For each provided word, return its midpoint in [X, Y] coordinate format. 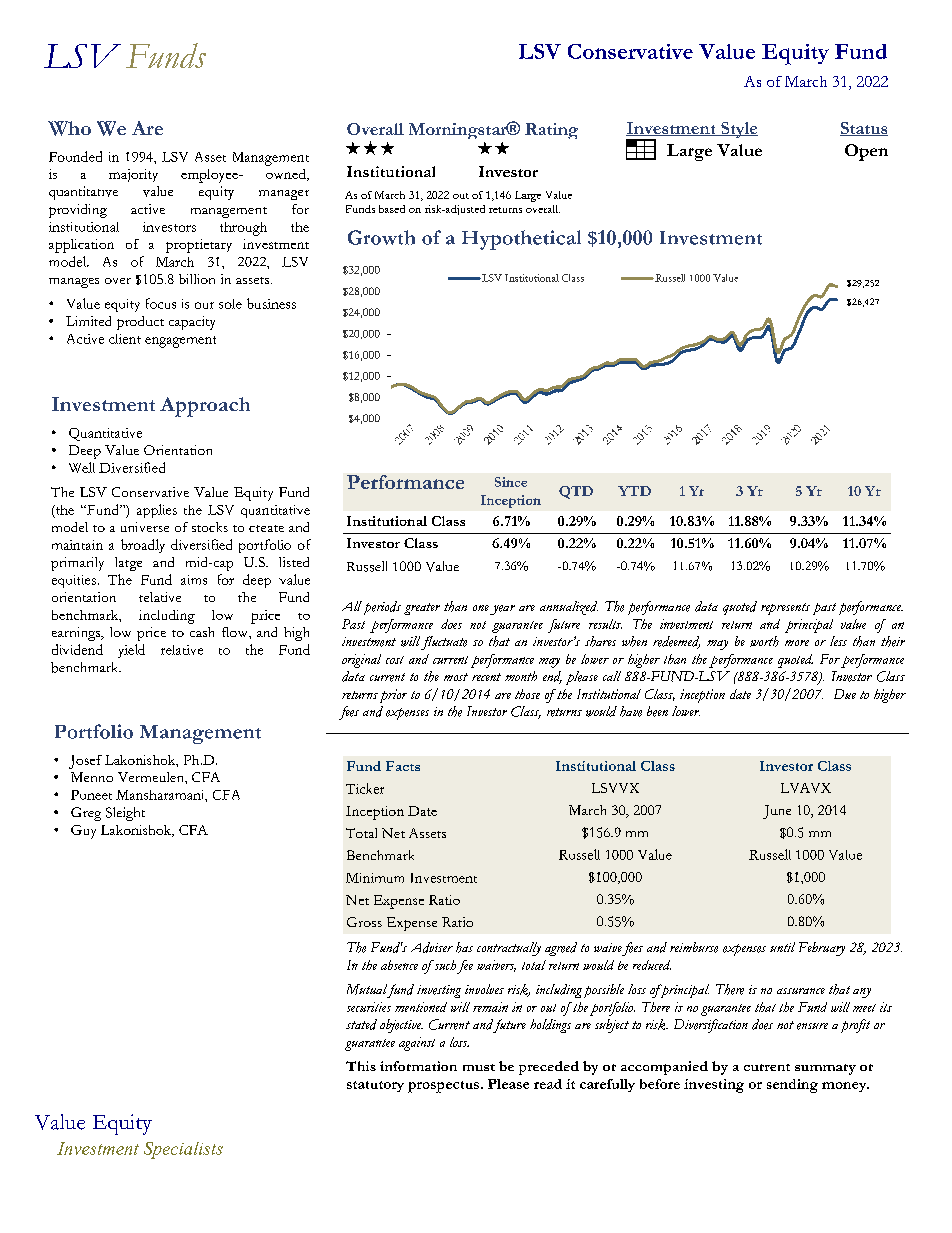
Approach [205, 407]
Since [511, 482]
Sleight [125, 814]
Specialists [183, 1150]
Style [738, 130]
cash [202, 632]
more [797, 643]
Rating [551, 131]
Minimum [375, 878]
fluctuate [444, 643]
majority [133, 175]
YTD [634, 491]
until [782, 947]
